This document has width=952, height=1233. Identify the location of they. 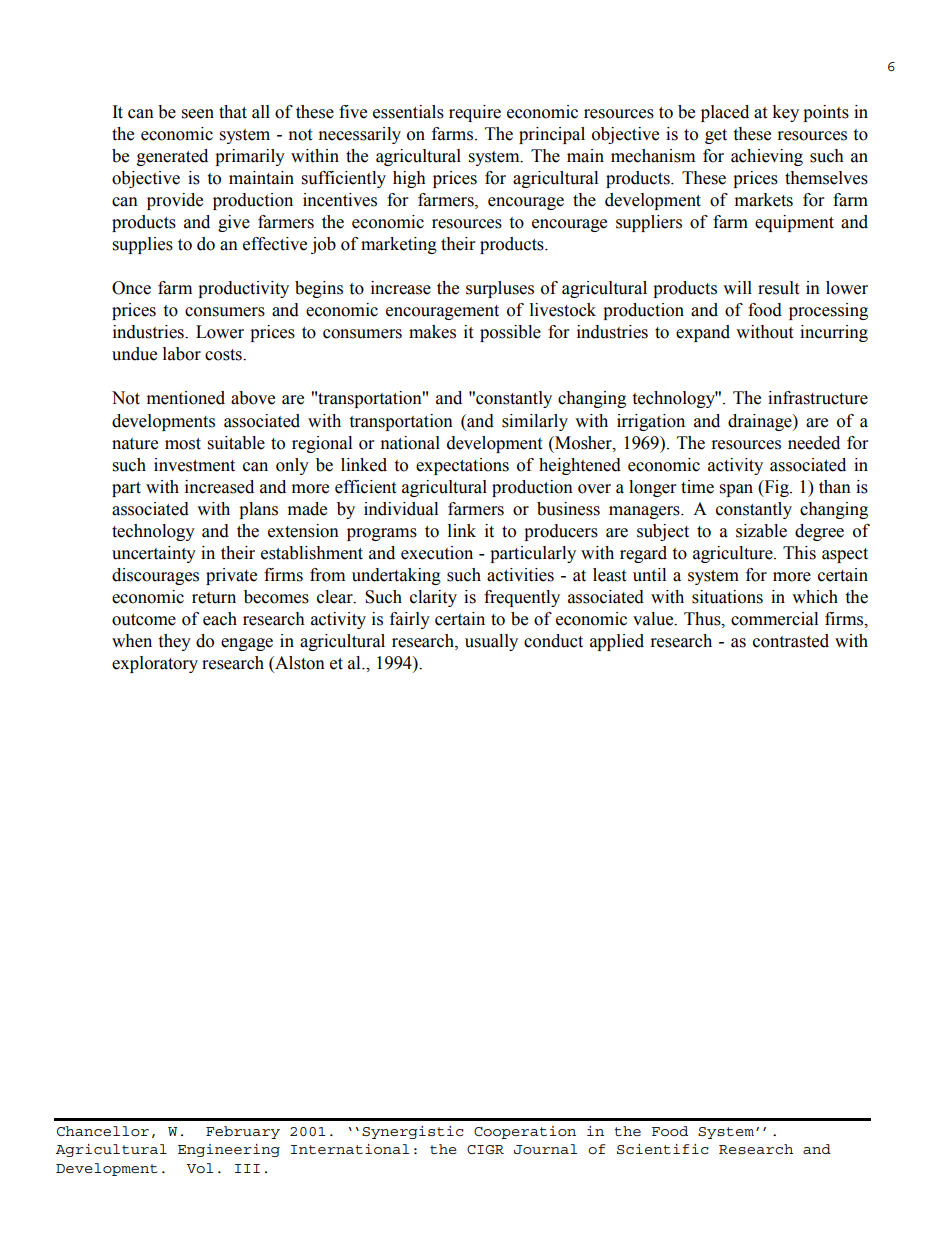
(174, 642).
